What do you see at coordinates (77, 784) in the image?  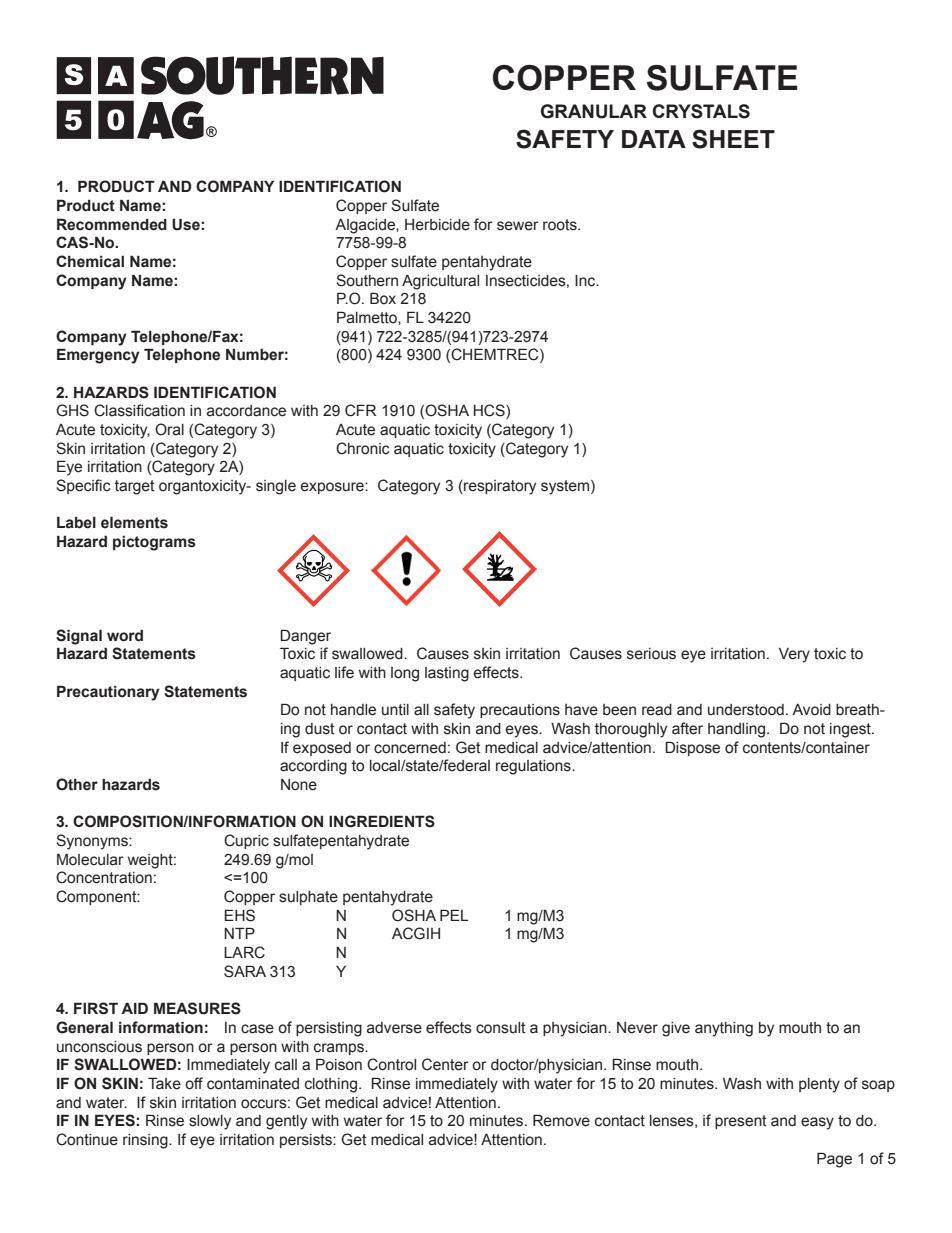 I see `Other` at bounding box center [77, 784].
